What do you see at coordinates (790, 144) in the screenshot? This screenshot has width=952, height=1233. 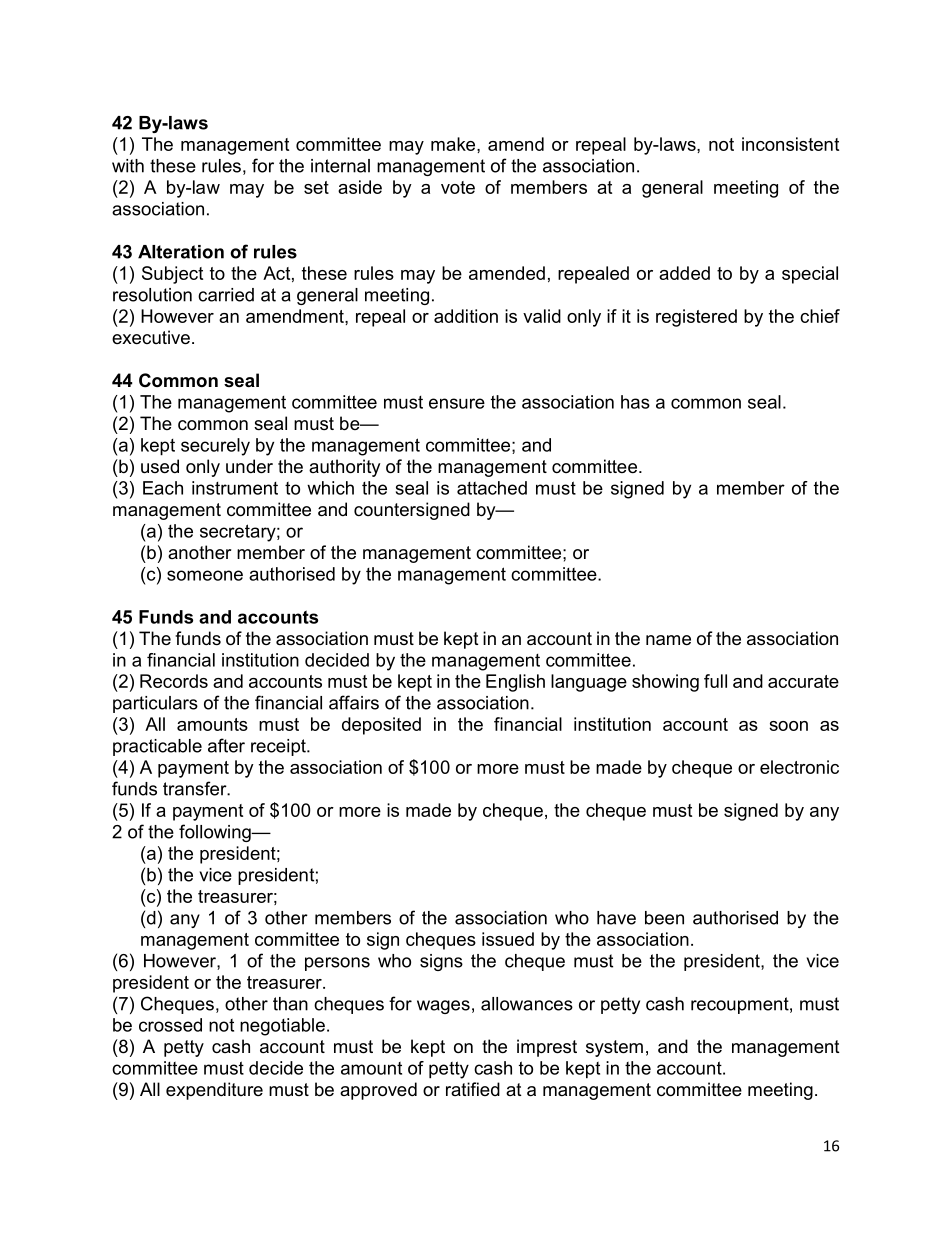 I see `inconsistent` at bounding box center [790, 144].
